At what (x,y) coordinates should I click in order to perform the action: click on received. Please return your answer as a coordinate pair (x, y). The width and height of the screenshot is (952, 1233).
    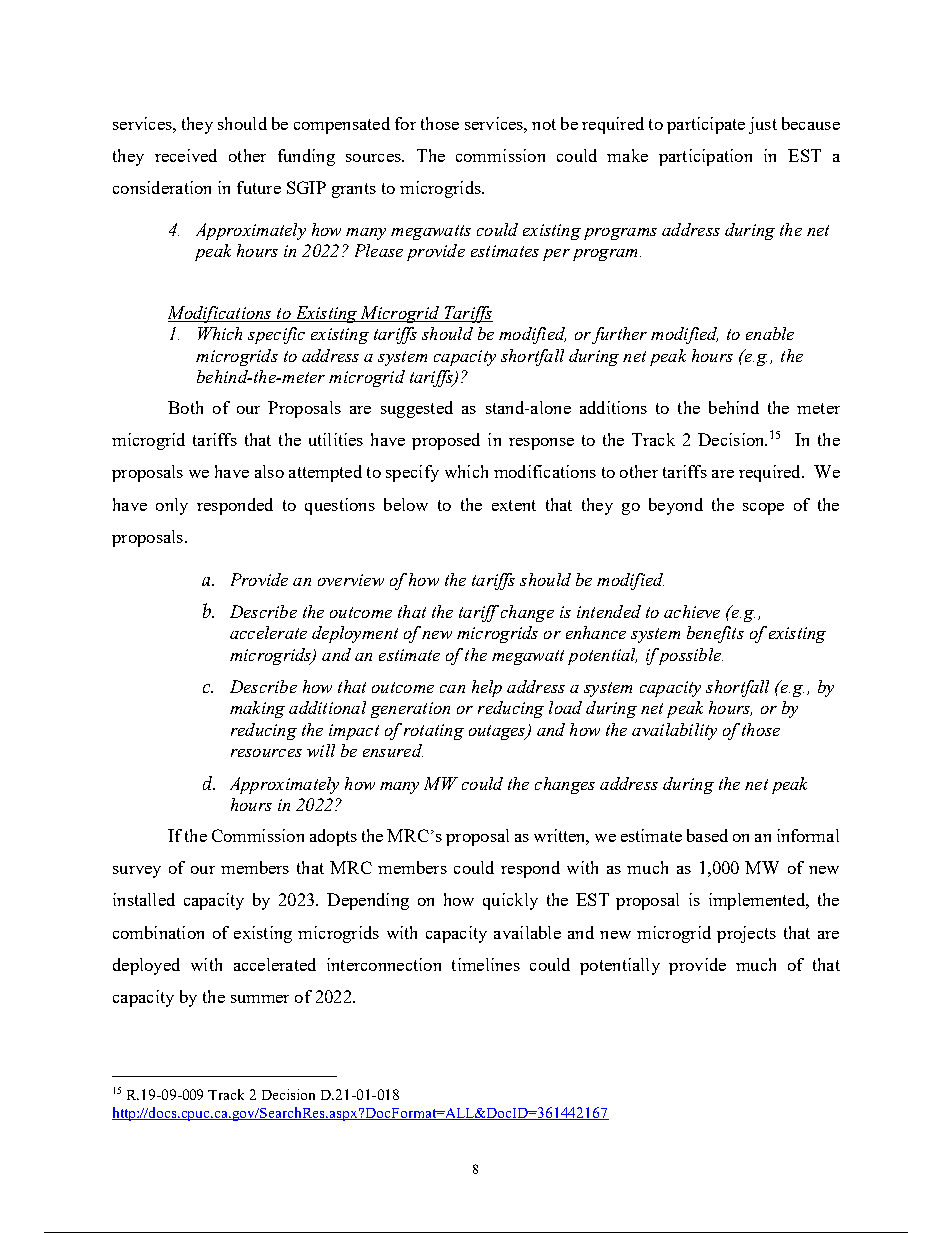
    Looking at the image, I should click on (186, 155).
